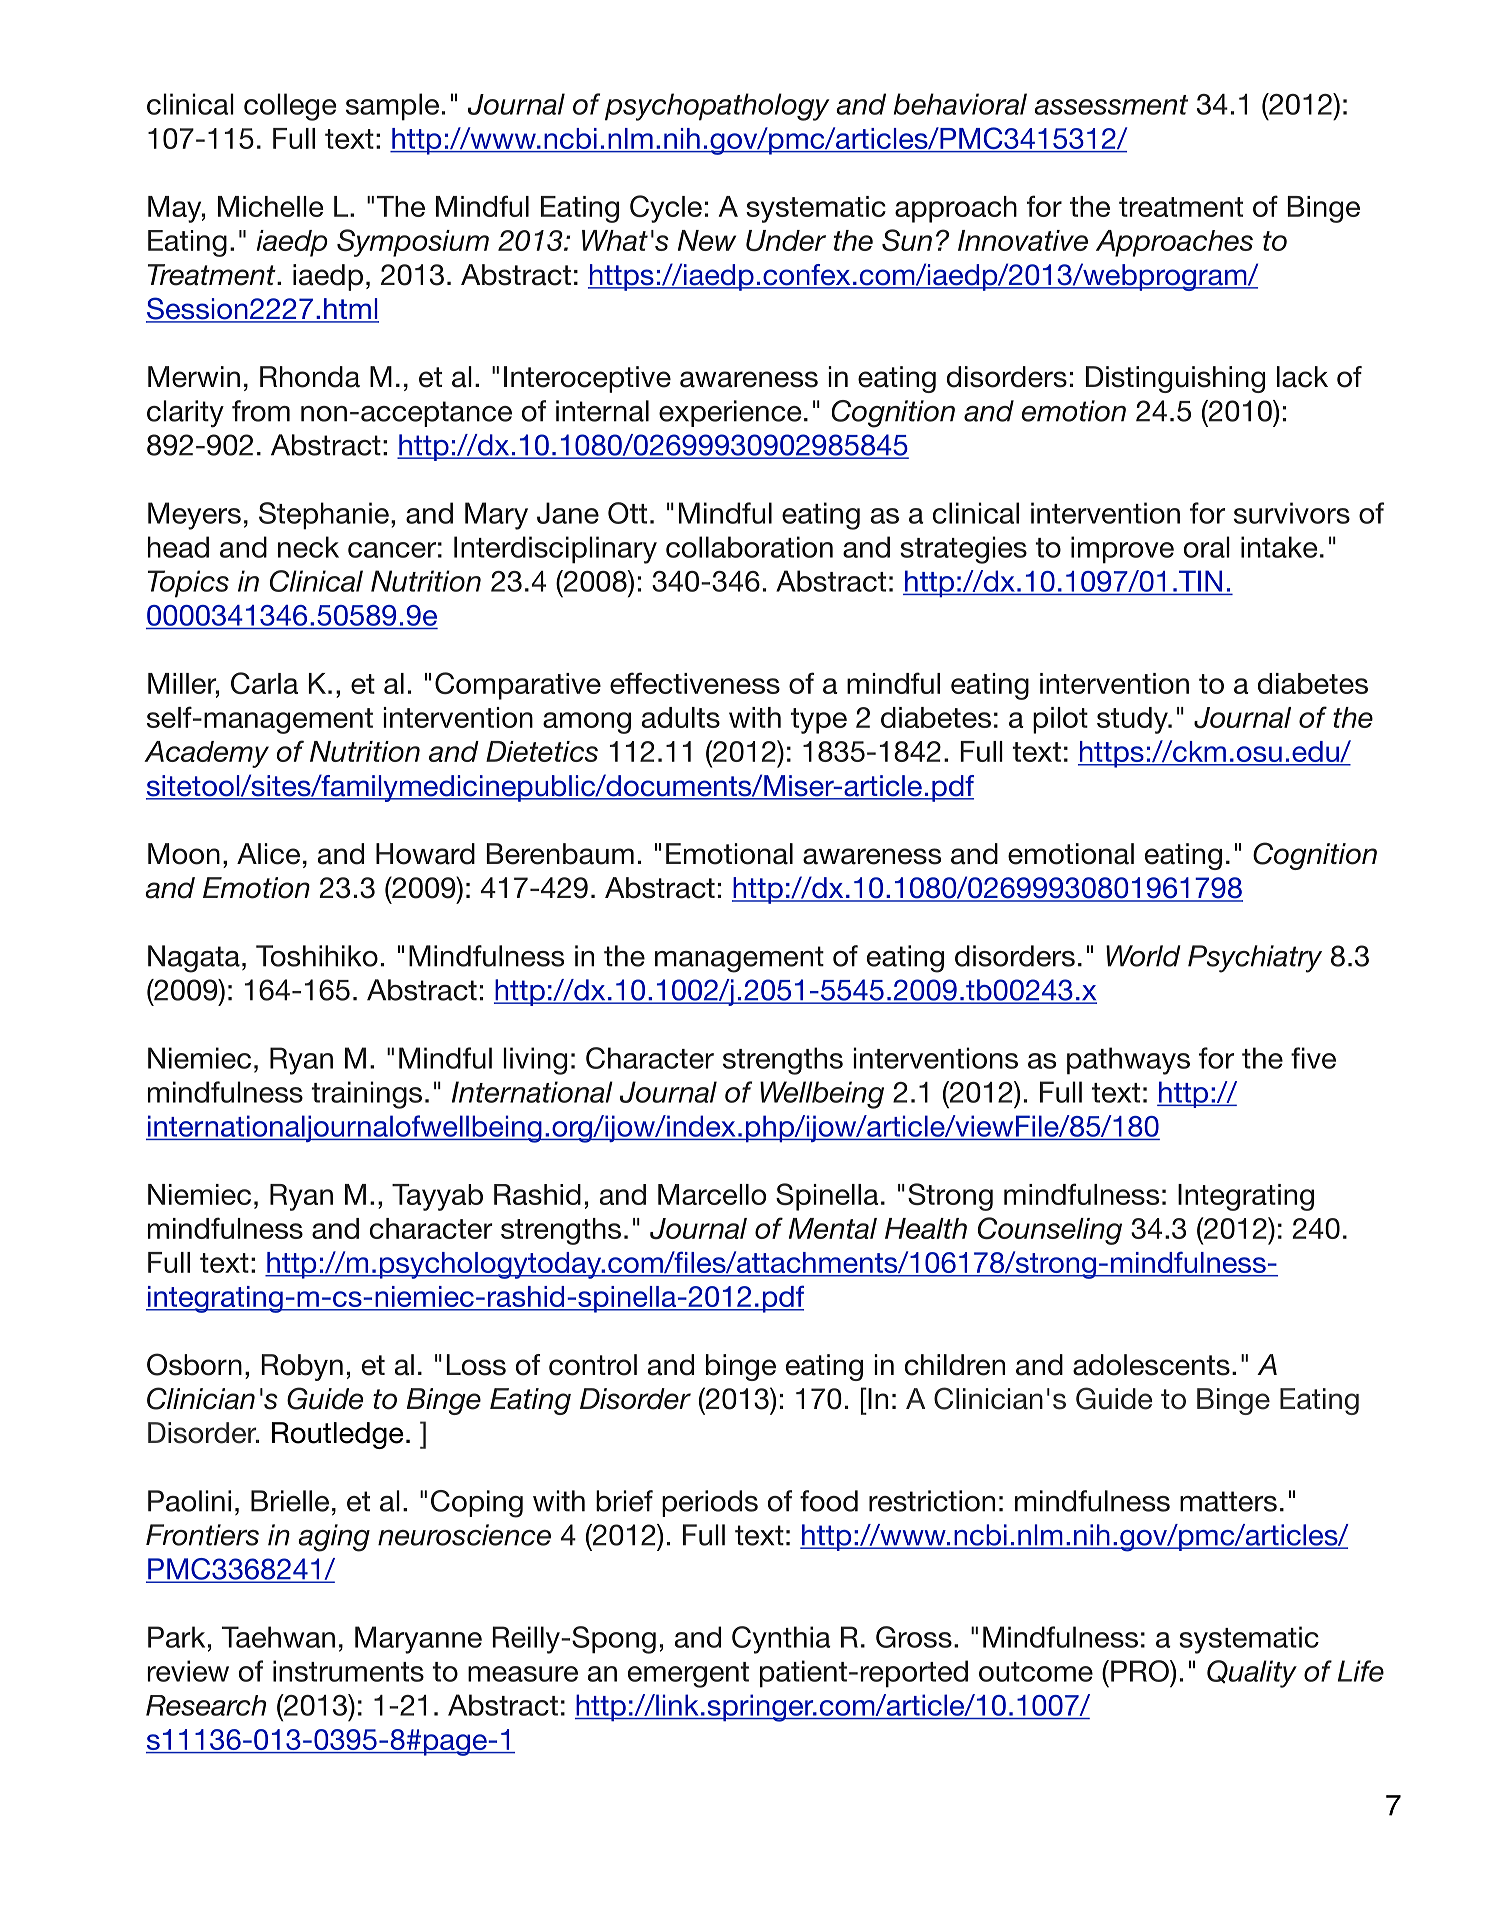  What do you see at coordinates (268, 854) in the screenshot?
I see `Alice` at bounding box center [268, 854].
